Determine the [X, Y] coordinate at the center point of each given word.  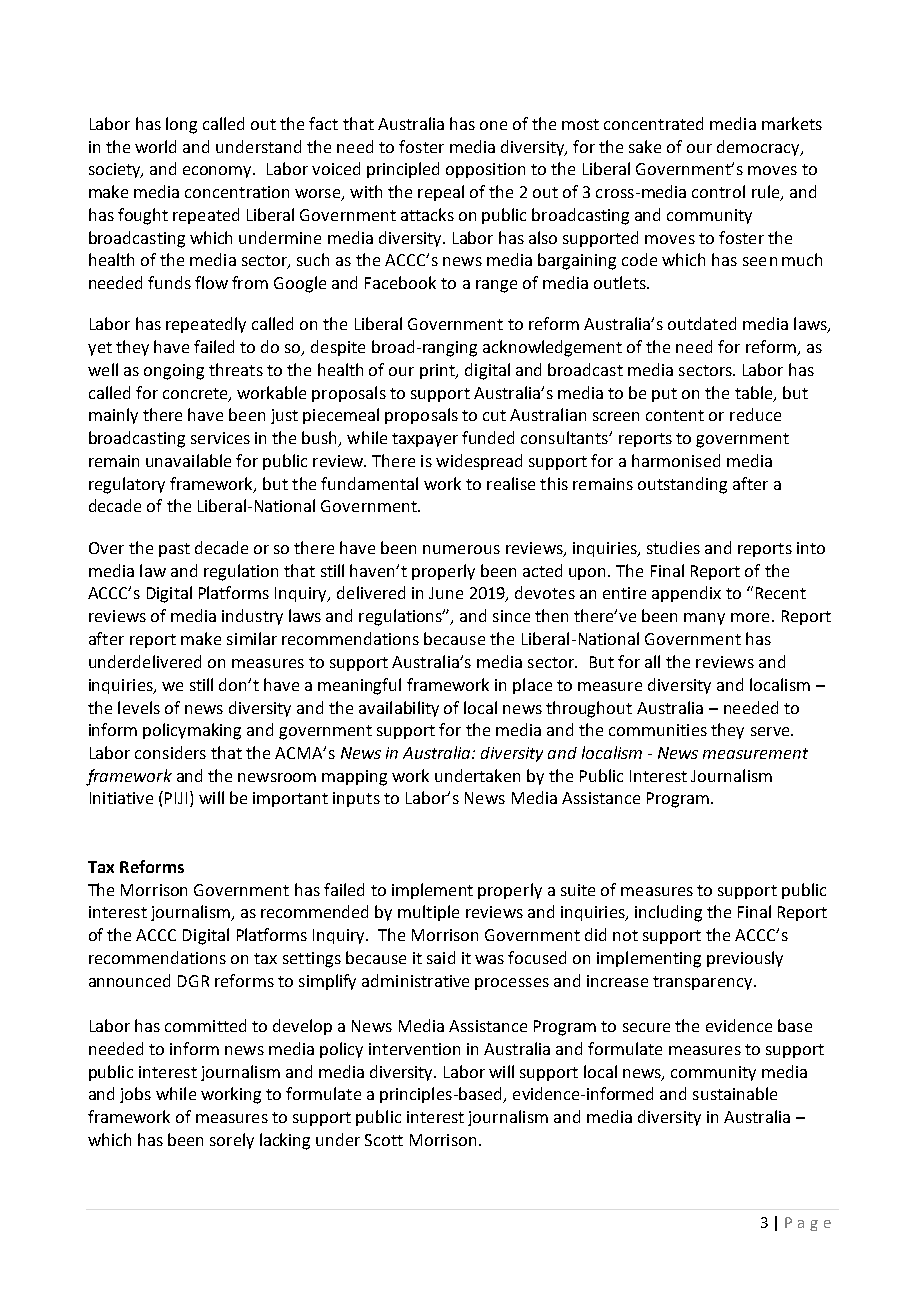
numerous [461, 549]
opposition [485, 170]
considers [170, 752]
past [174, 550]
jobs [135, 1095]
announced [129, 980]
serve [771, 731]
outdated [702, 323]
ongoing [174, 372]
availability [399, 709]
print [439, 371]
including [668, 913]
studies [673, 547]
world [155, 146]
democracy [759, 148]
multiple [428, 913]
